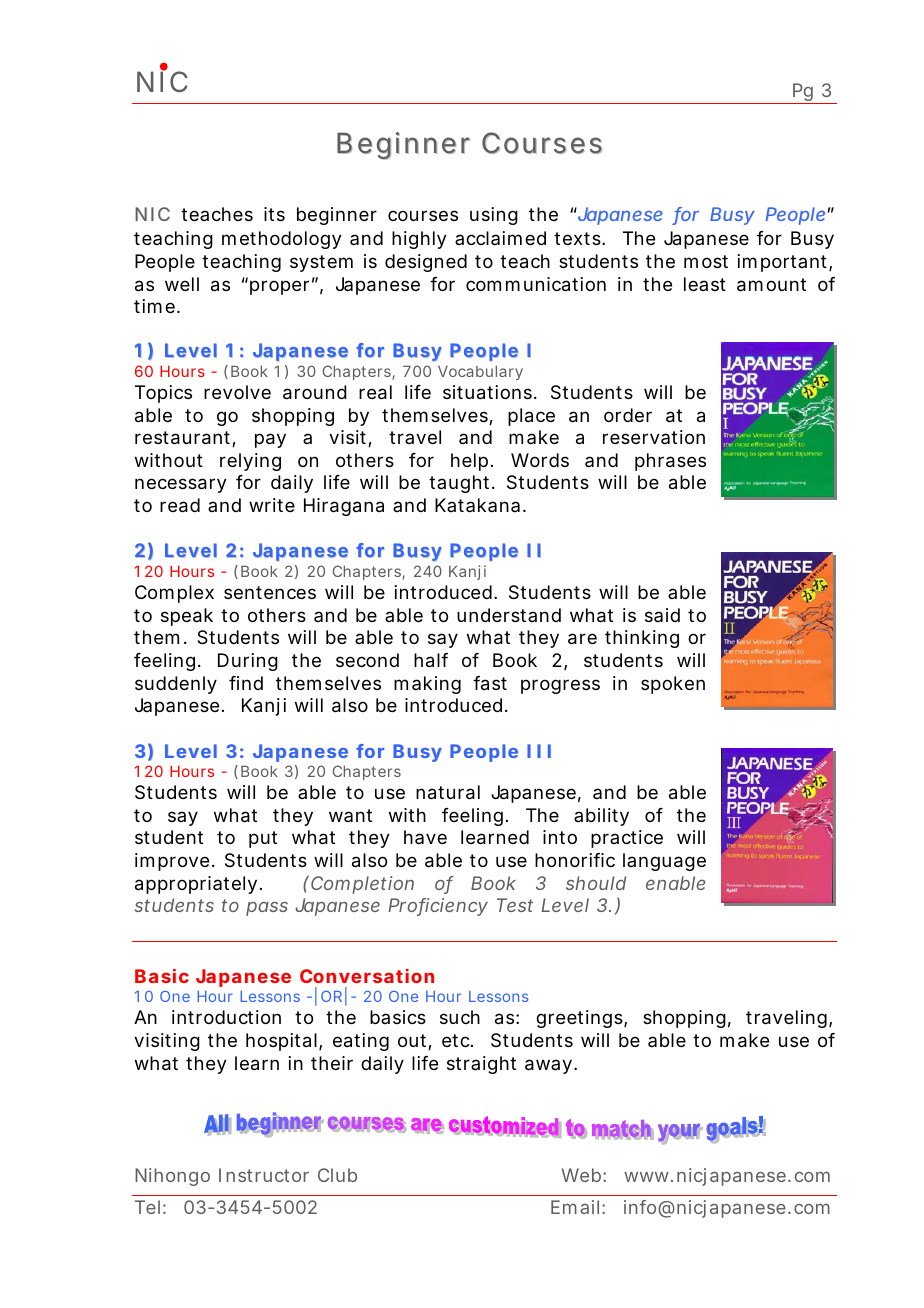  I want to click on away, so click(548, 1066).
